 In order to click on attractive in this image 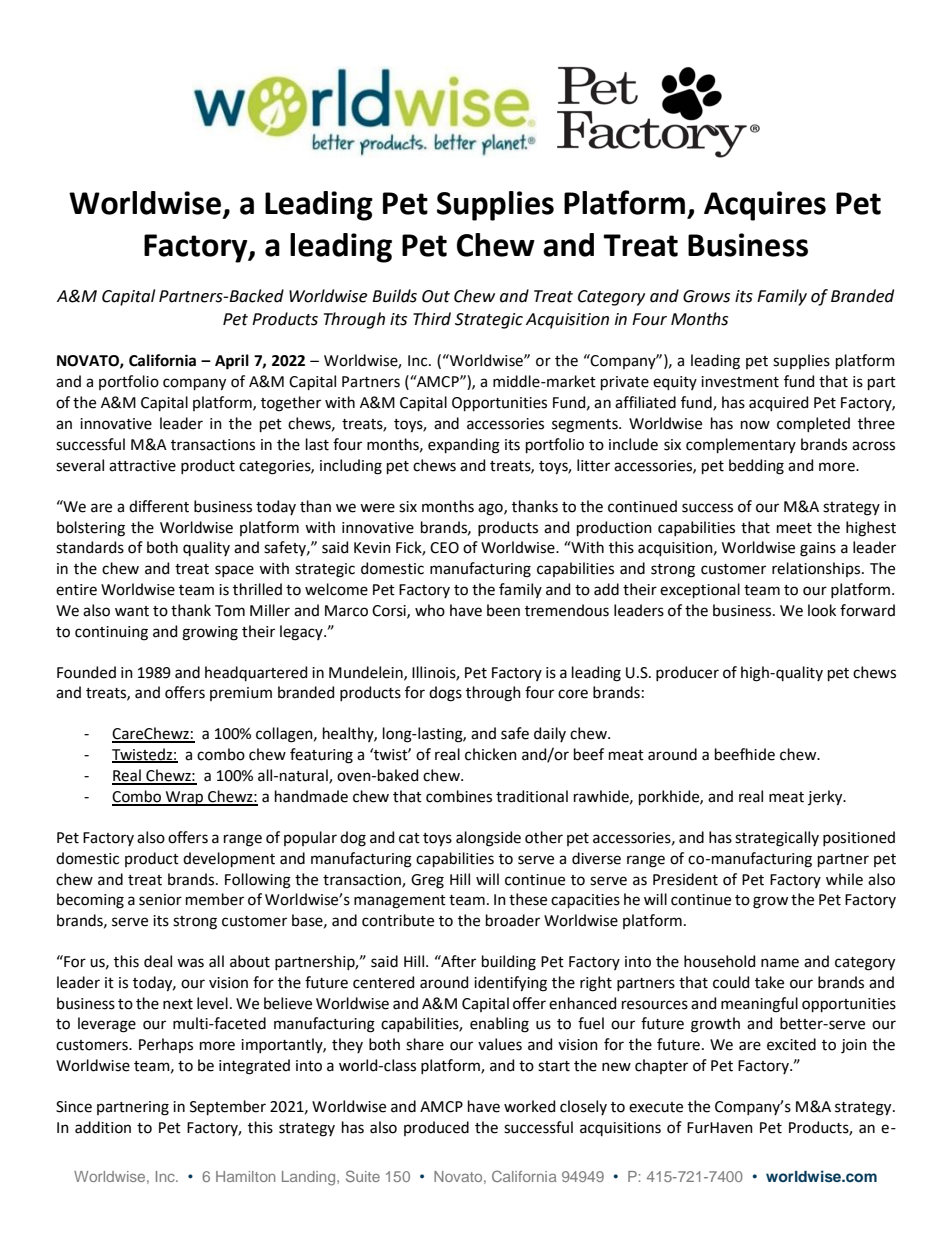, I will do `click(142, 466)`.
